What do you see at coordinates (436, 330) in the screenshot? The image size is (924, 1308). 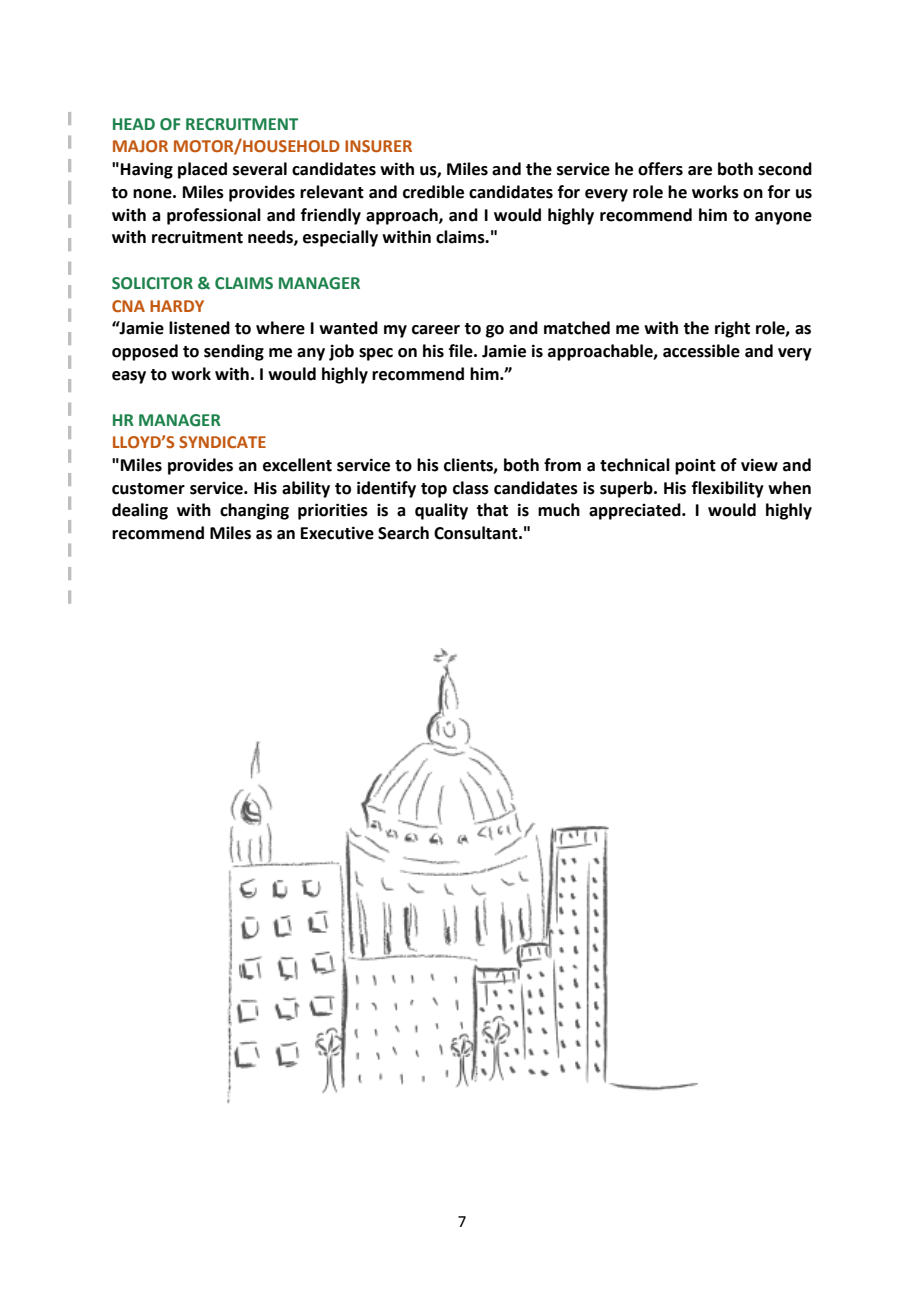 I see `career` at bounding box center [436, 330].
